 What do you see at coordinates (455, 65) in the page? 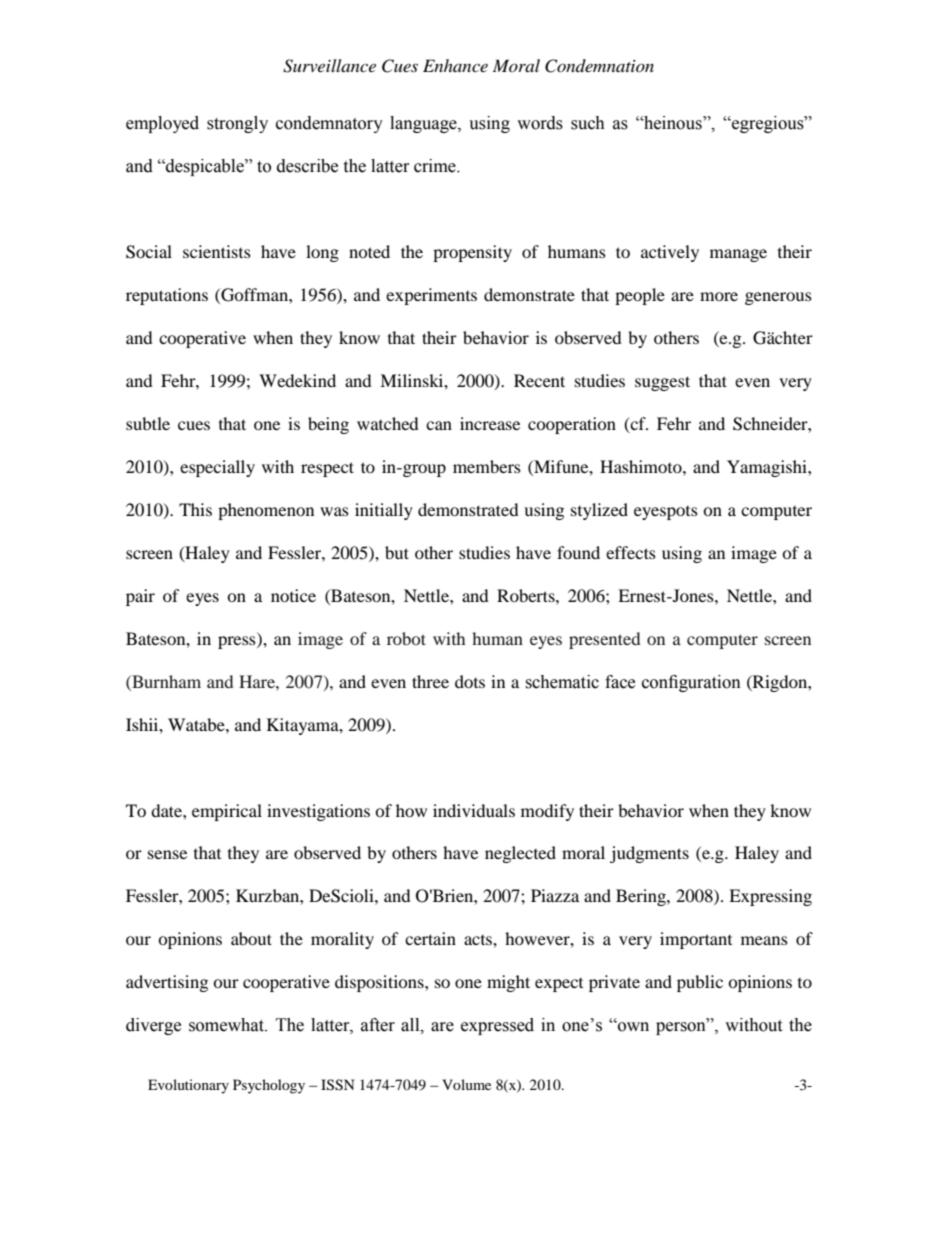
I see `Enhance` at bounding box center [455, 65].
